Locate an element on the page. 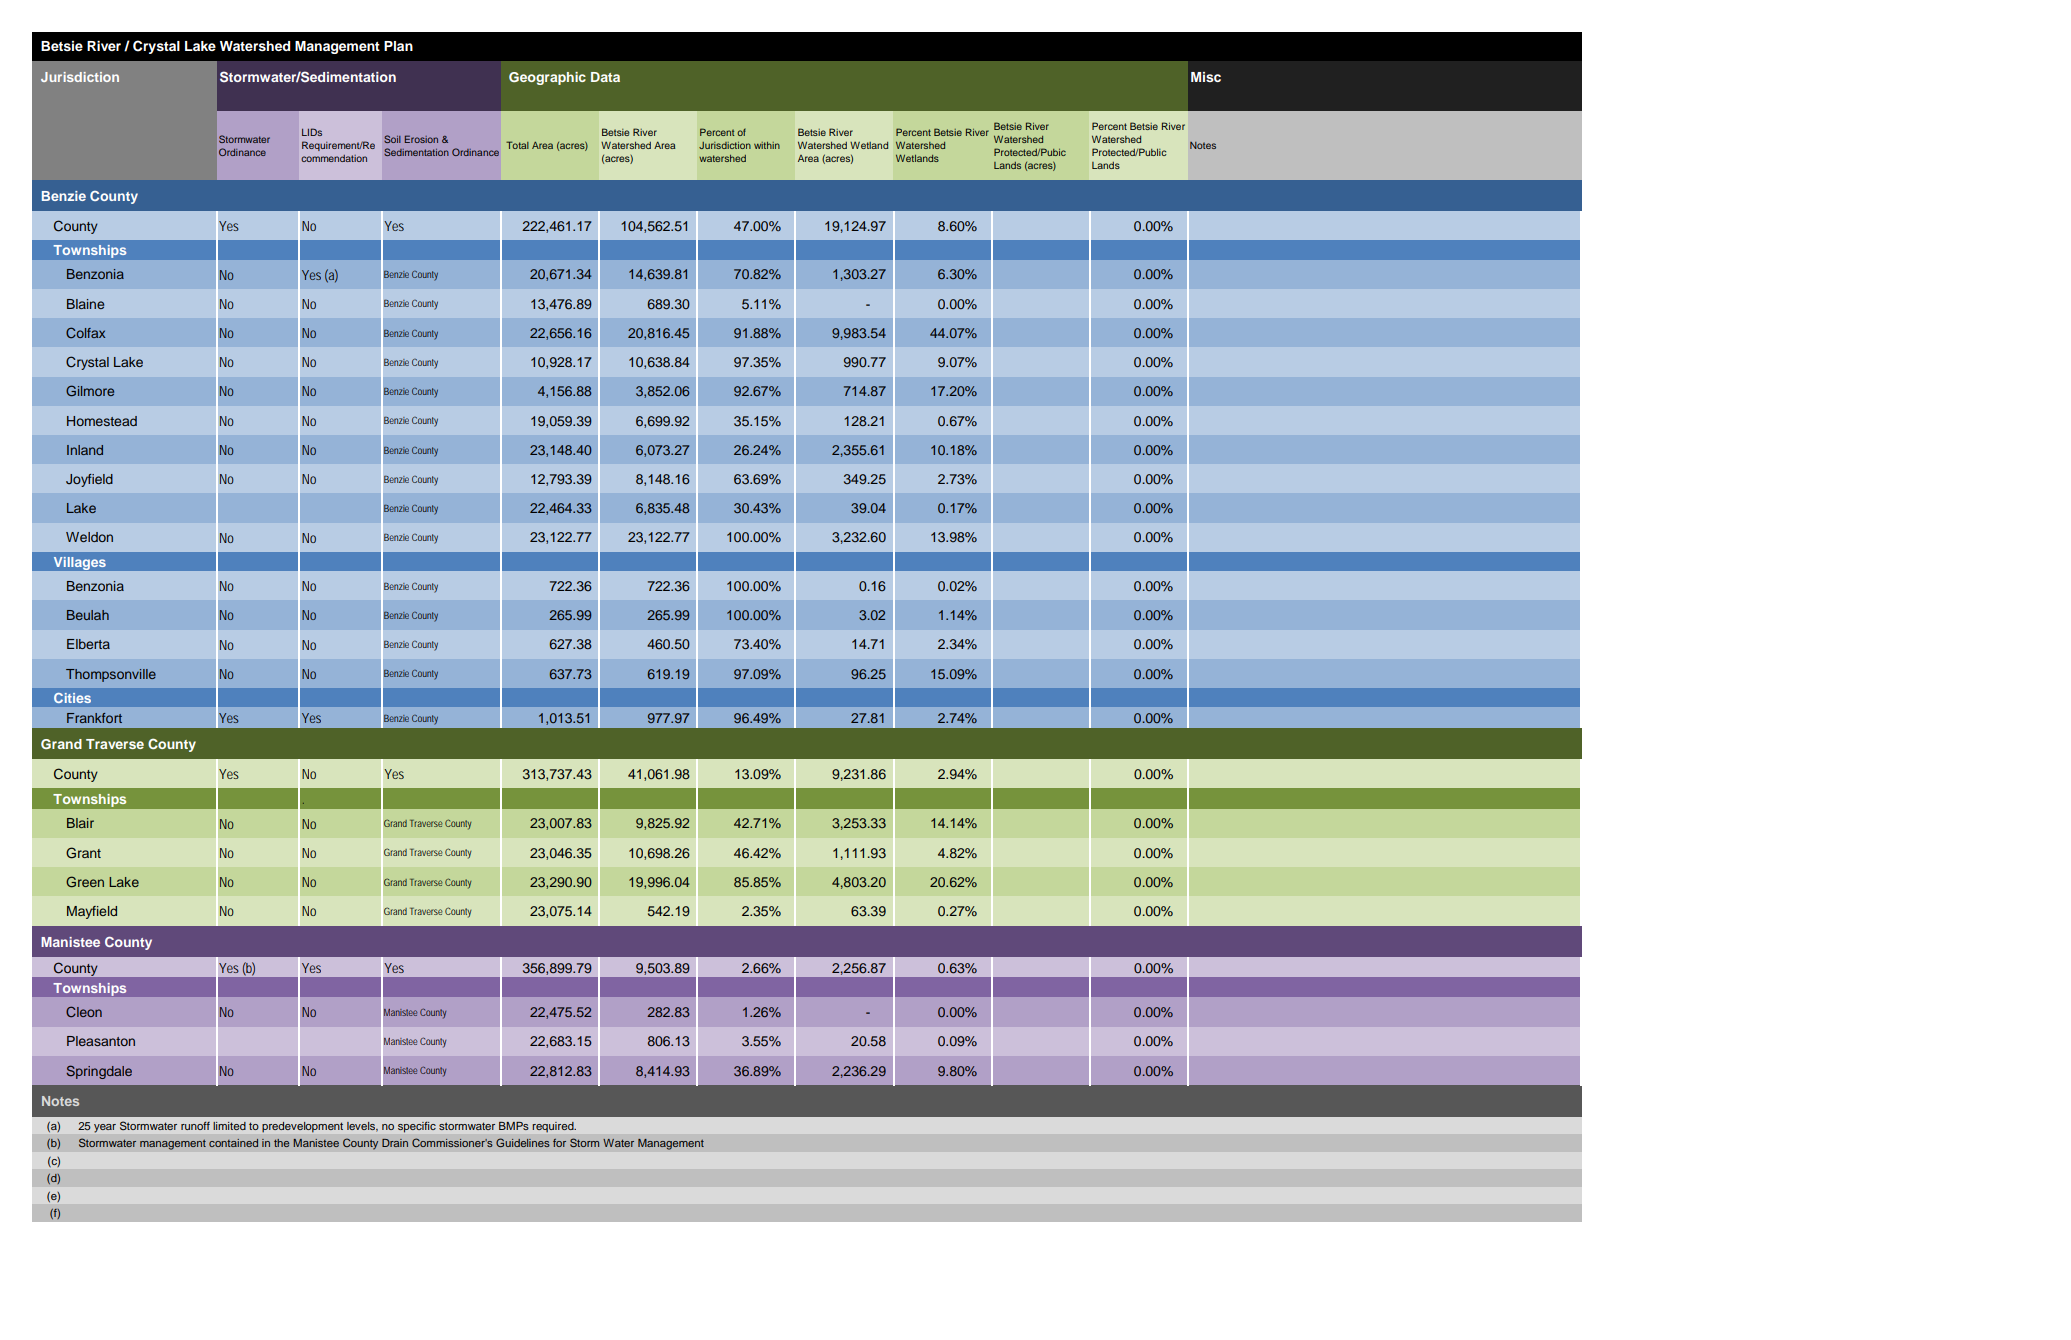  Data is located at coordinates (605, 77).
